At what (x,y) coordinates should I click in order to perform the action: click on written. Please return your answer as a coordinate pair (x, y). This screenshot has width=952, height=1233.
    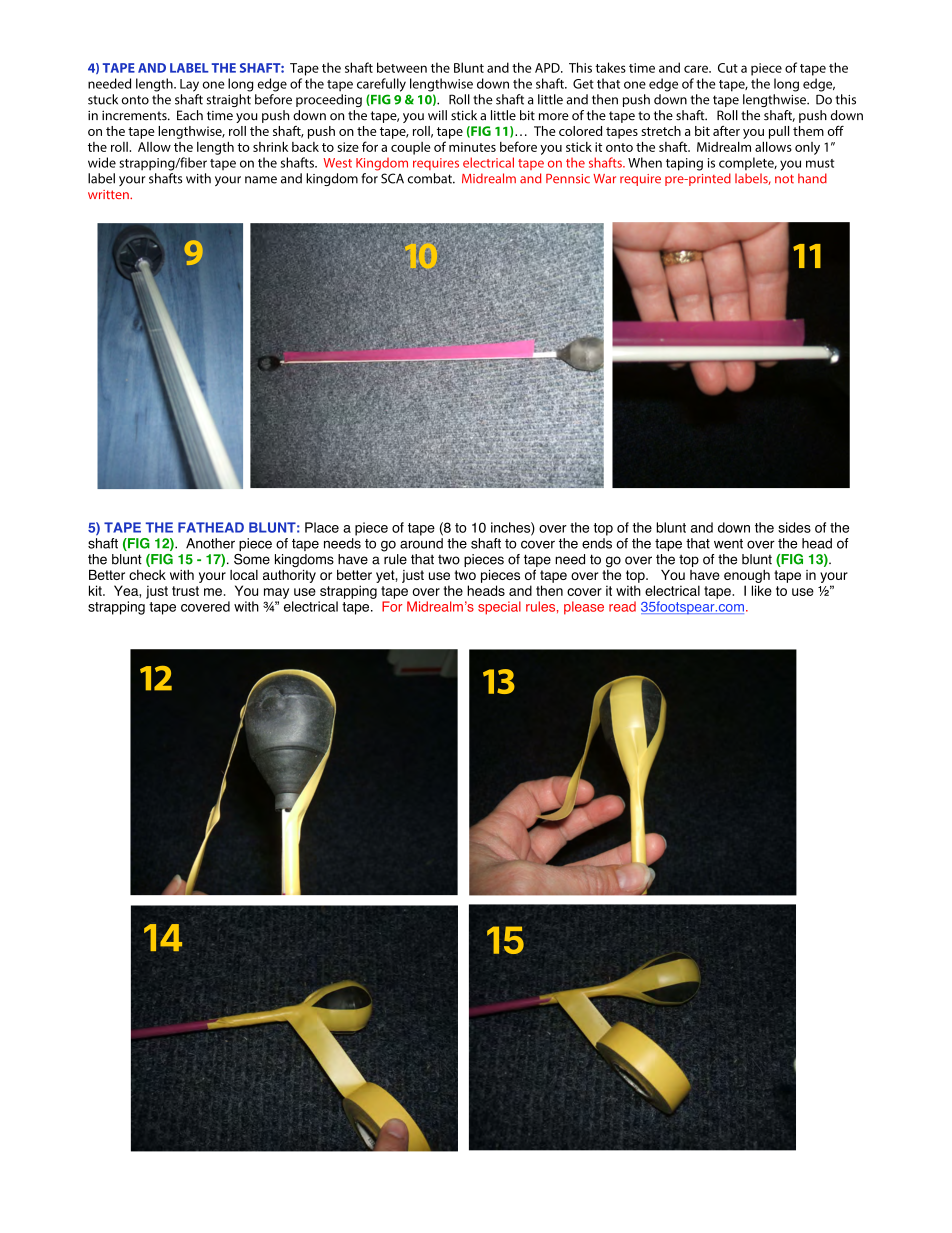
    Looking at the image, I should click on (109, 194).
